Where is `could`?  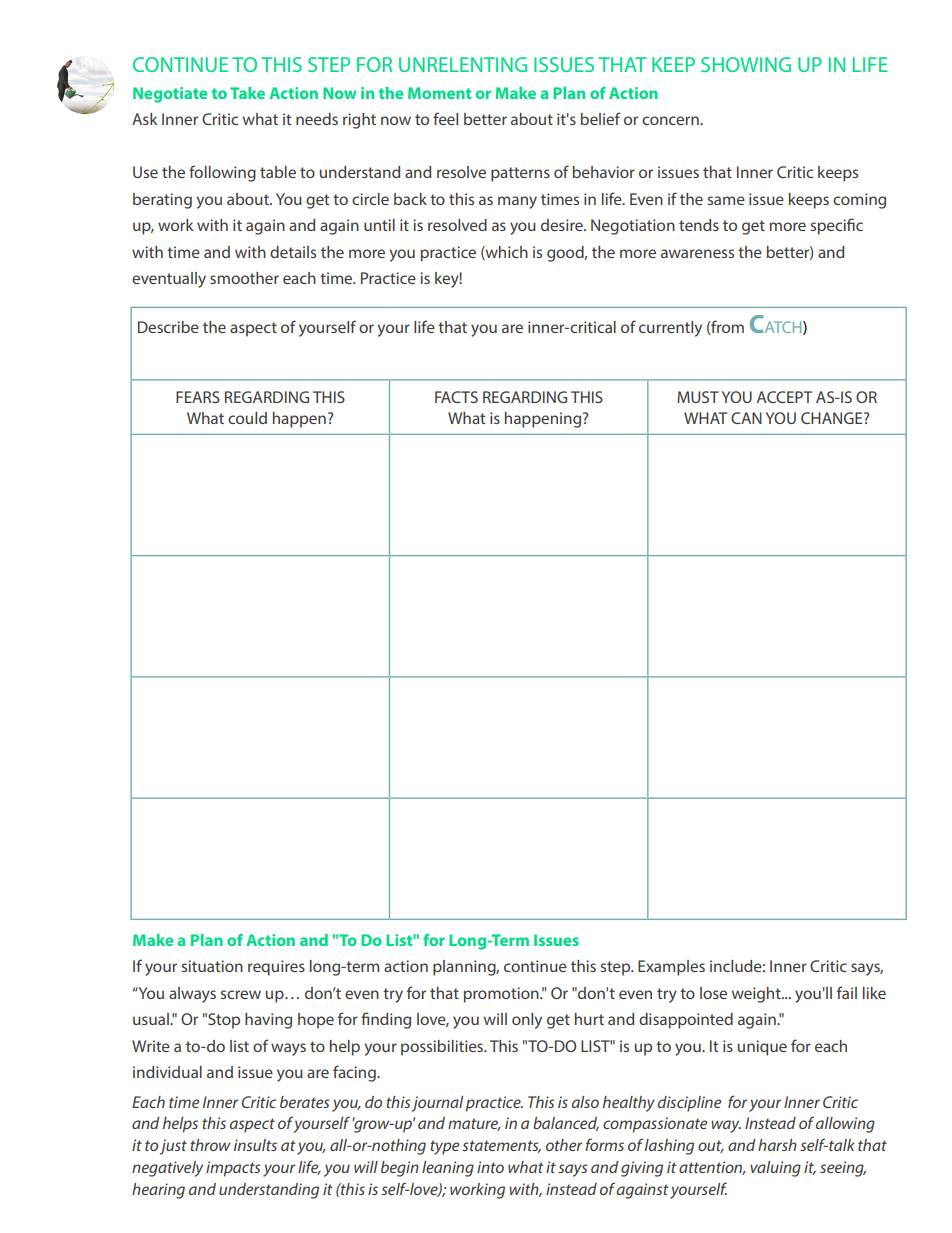
could is located at coordinates (247, 418).
